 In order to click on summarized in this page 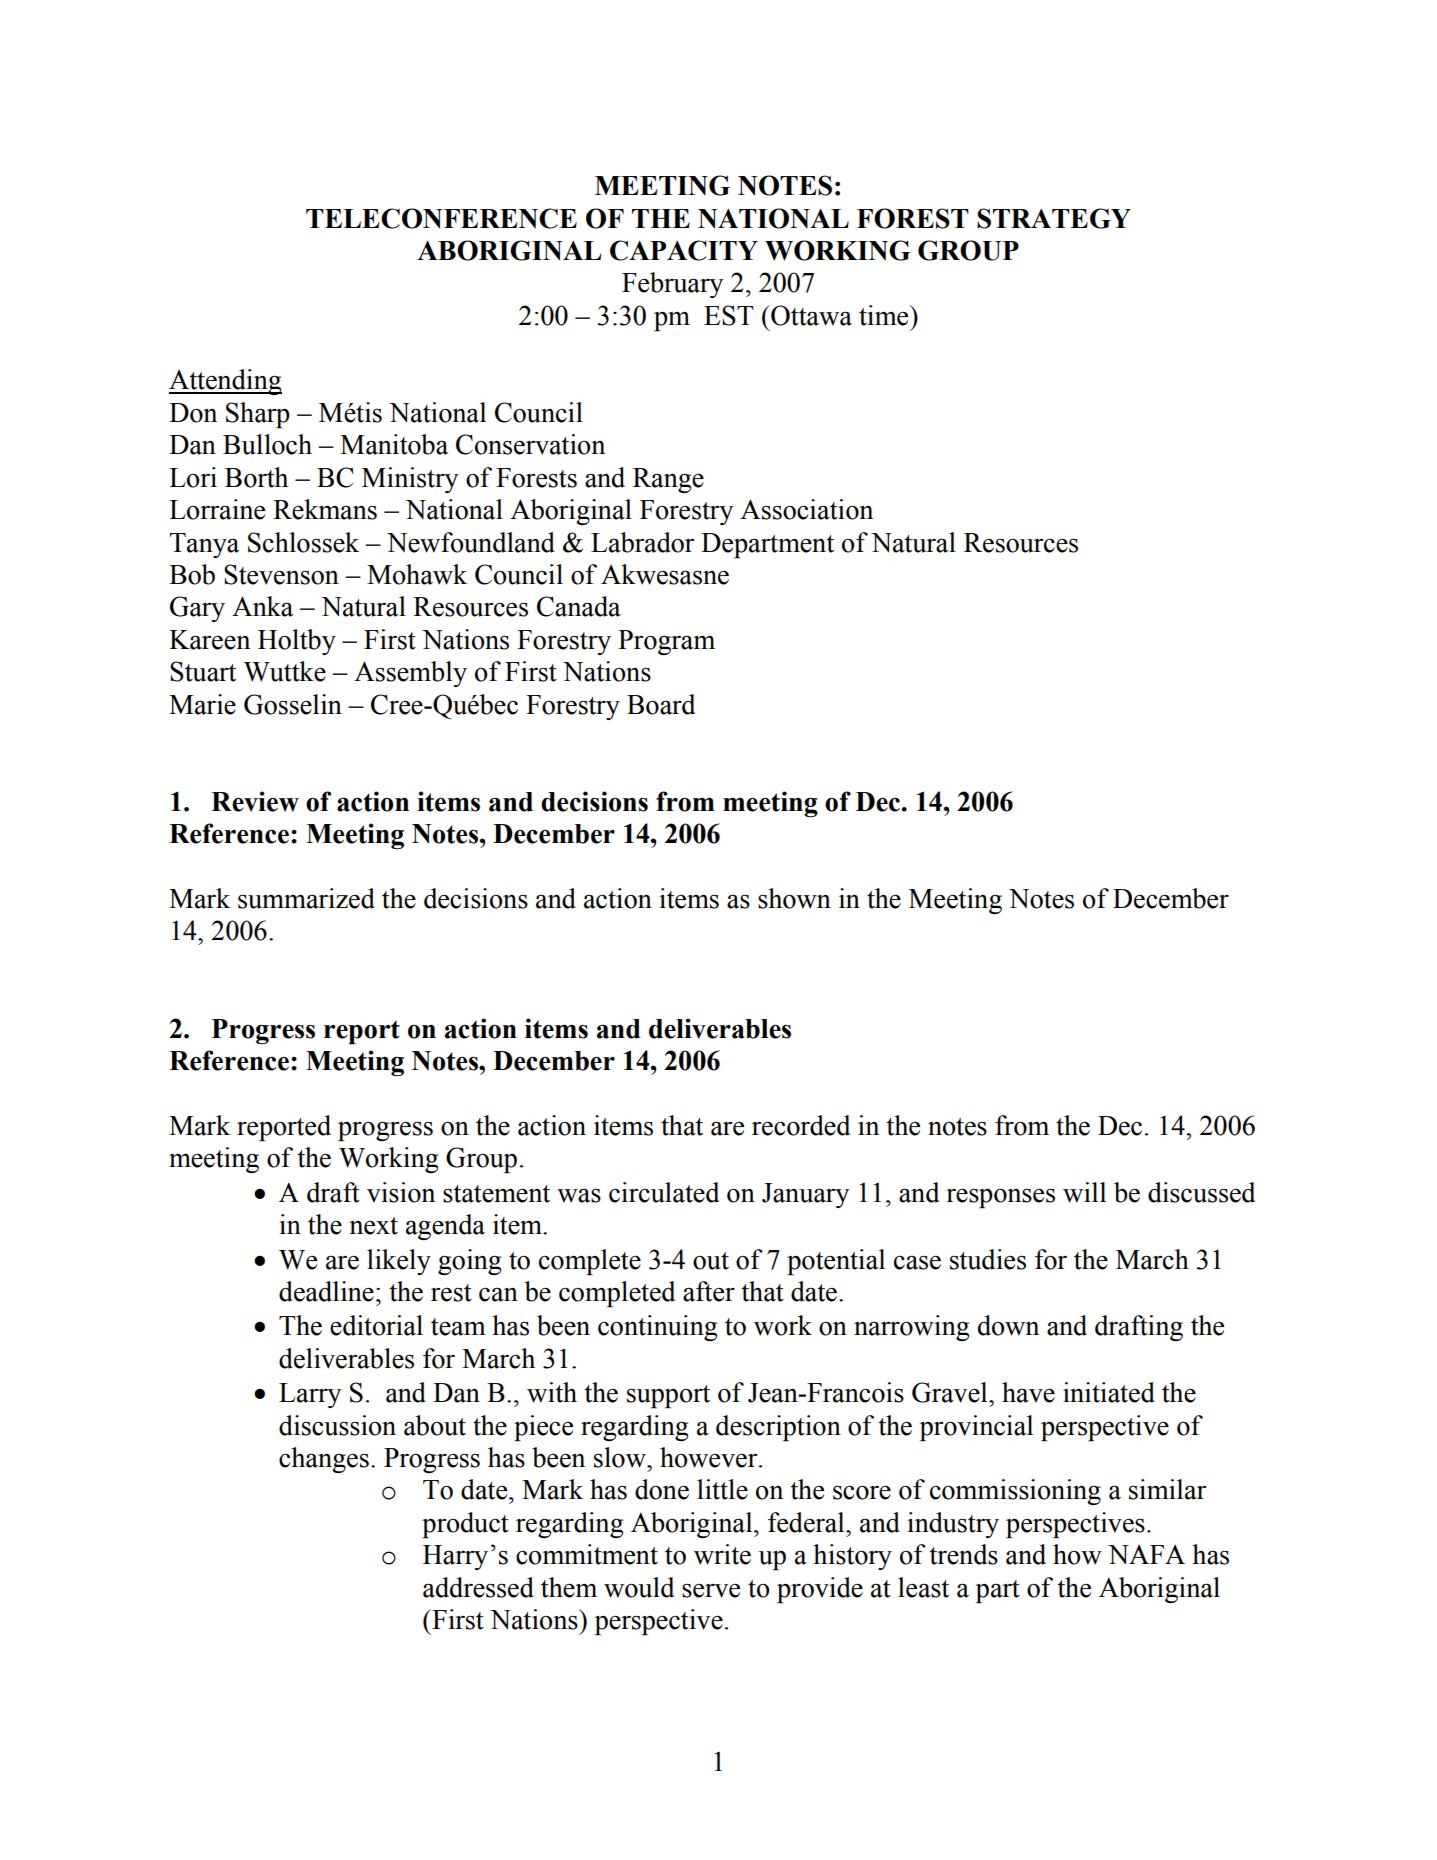, I will do `click(306, 898)`.
